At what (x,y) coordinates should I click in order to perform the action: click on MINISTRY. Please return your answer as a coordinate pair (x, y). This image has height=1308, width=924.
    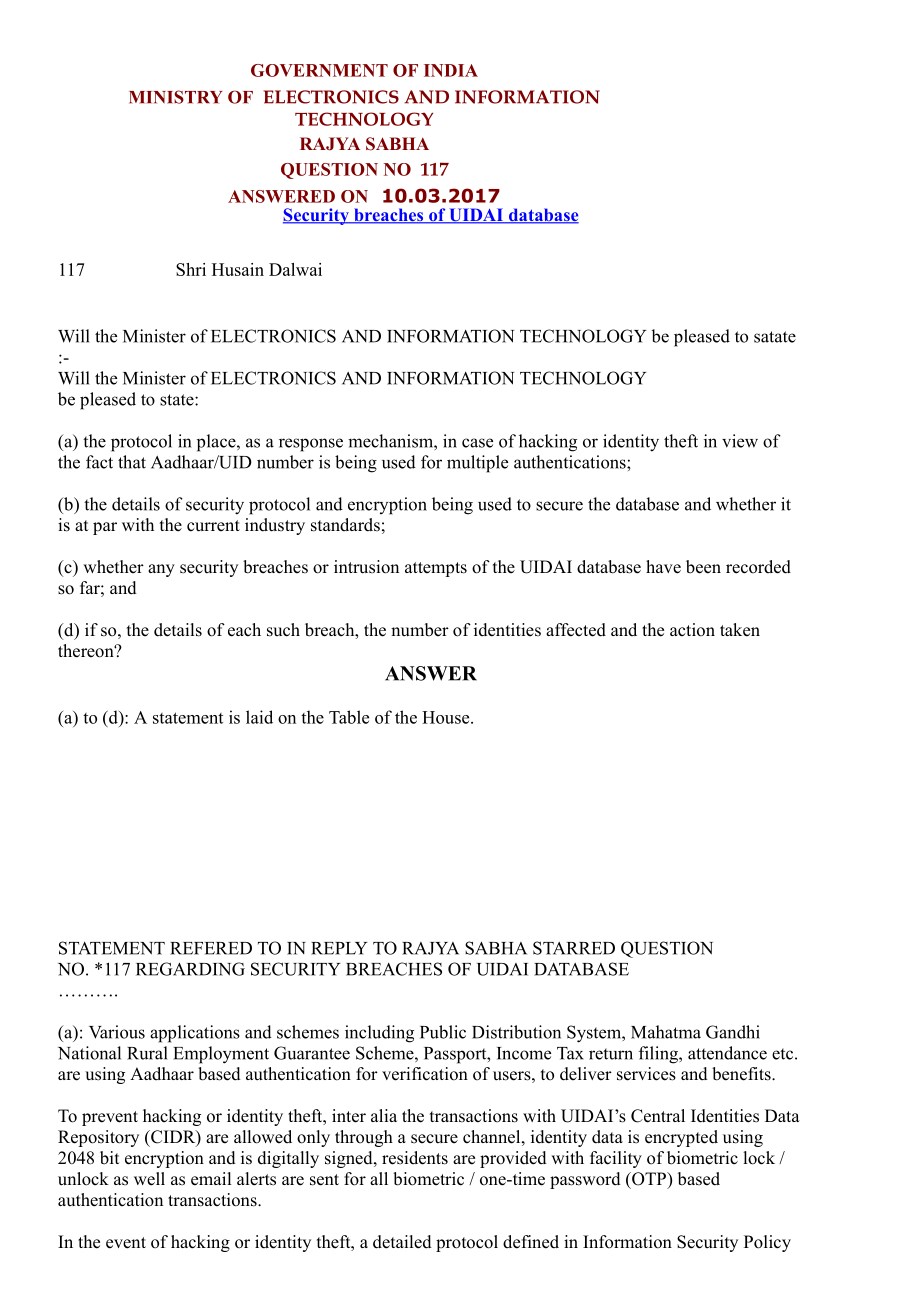
    Looking at the image, I should click on (176, 97).
